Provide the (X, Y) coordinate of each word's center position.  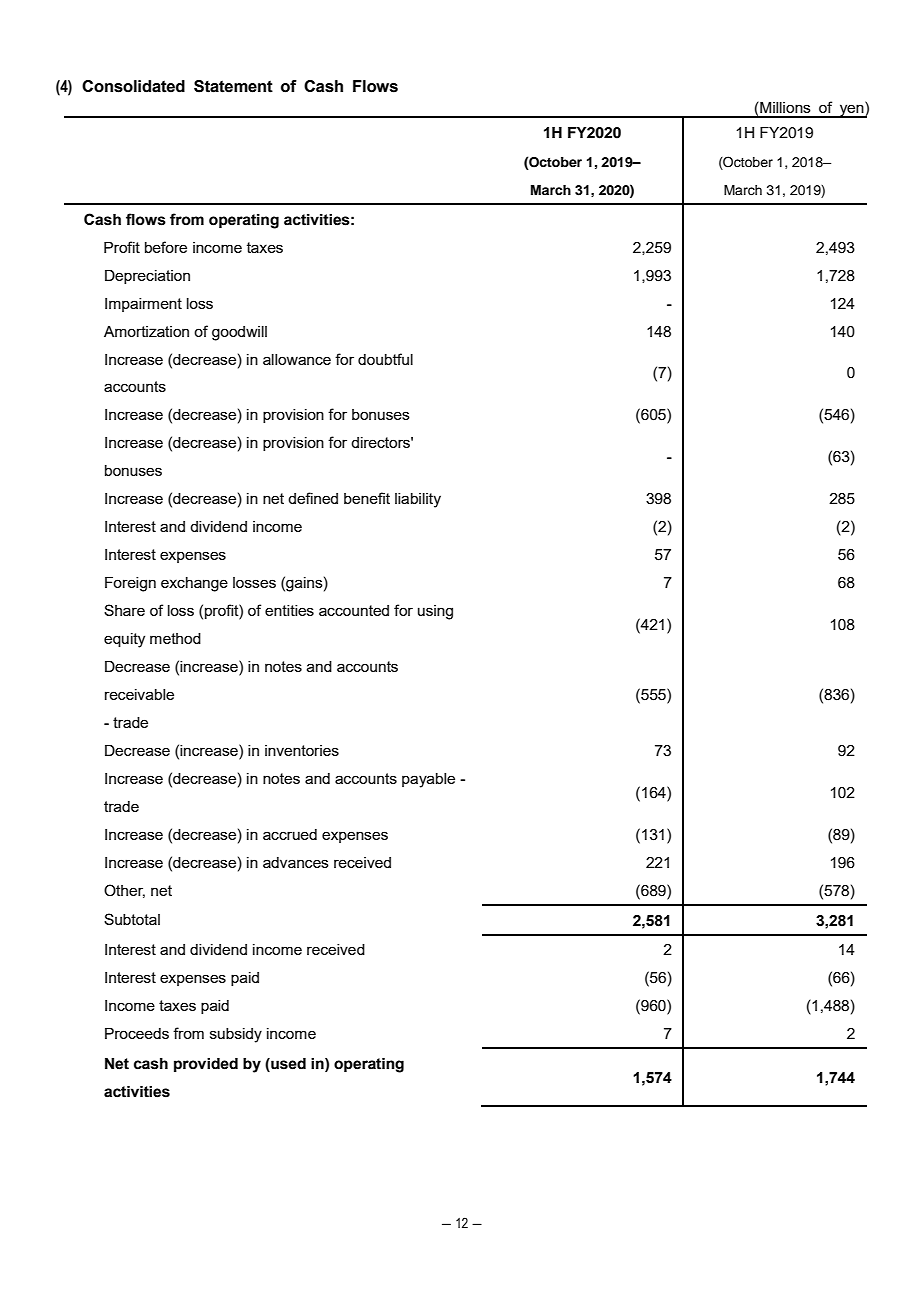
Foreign (130, 584)
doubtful (385, 359)
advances (296, 862)
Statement (233, 86)
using (435, 612)
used (287, 1064)
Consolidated (133, 86)
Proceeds (137, 1033)
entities (289, 610)
